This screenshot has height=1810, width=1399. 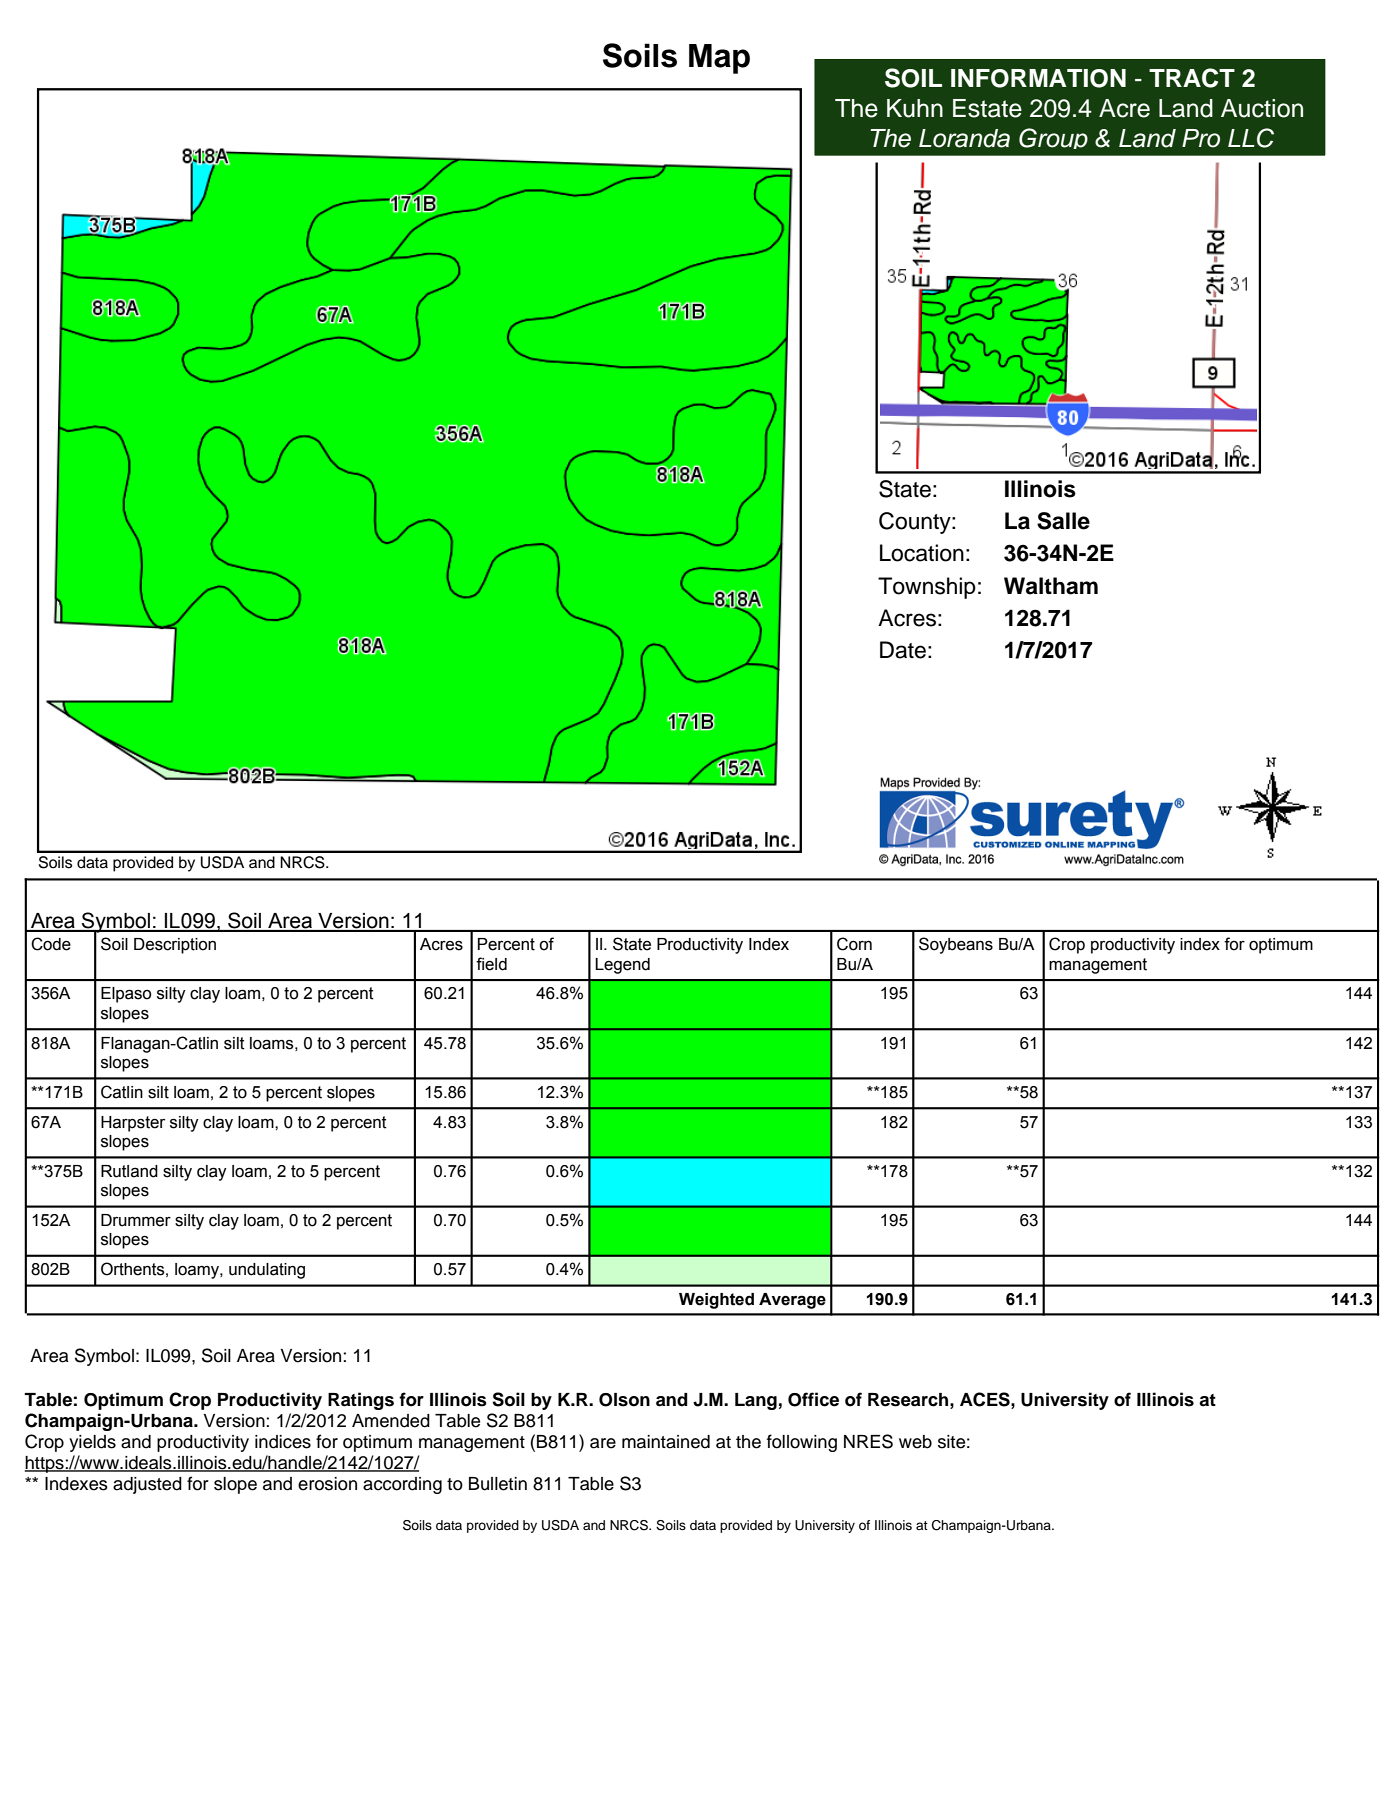 What do you see at coordinates (1051, 586) in the screenshot?
I see `Waltham` at bounding box center [1051, 586].
